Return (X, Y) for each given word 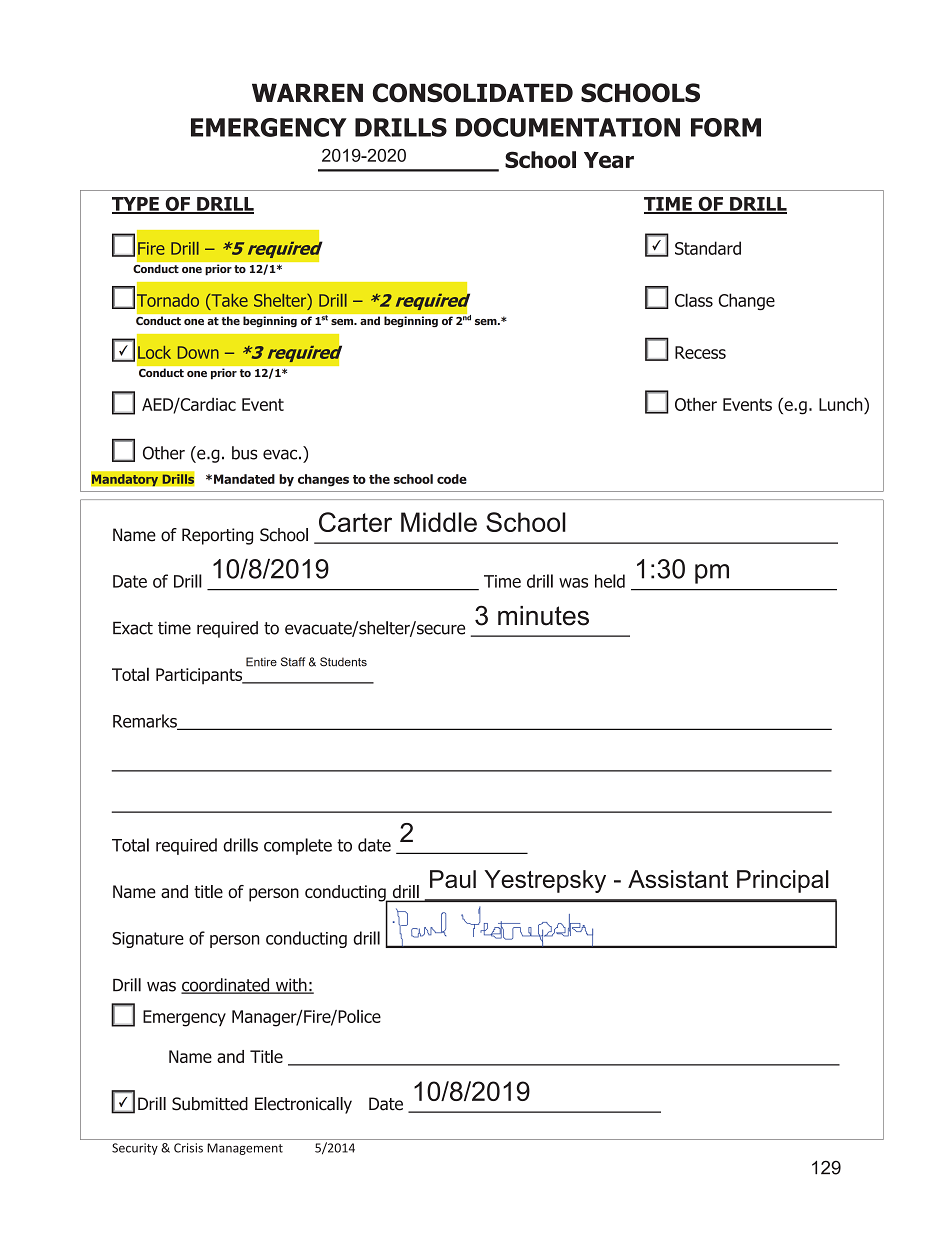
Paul (453, 879)
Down (198, 352)
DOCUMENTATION (568, 127)
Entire (261, 662)
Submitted (210, 1104)
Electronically (303, 1105)
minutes (543, 616)
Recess (700, 352)
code (452, 479)
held (610, 581)
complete (298, 846)
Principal (783, 881)
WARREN (307, 92)
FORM (726, 127)
